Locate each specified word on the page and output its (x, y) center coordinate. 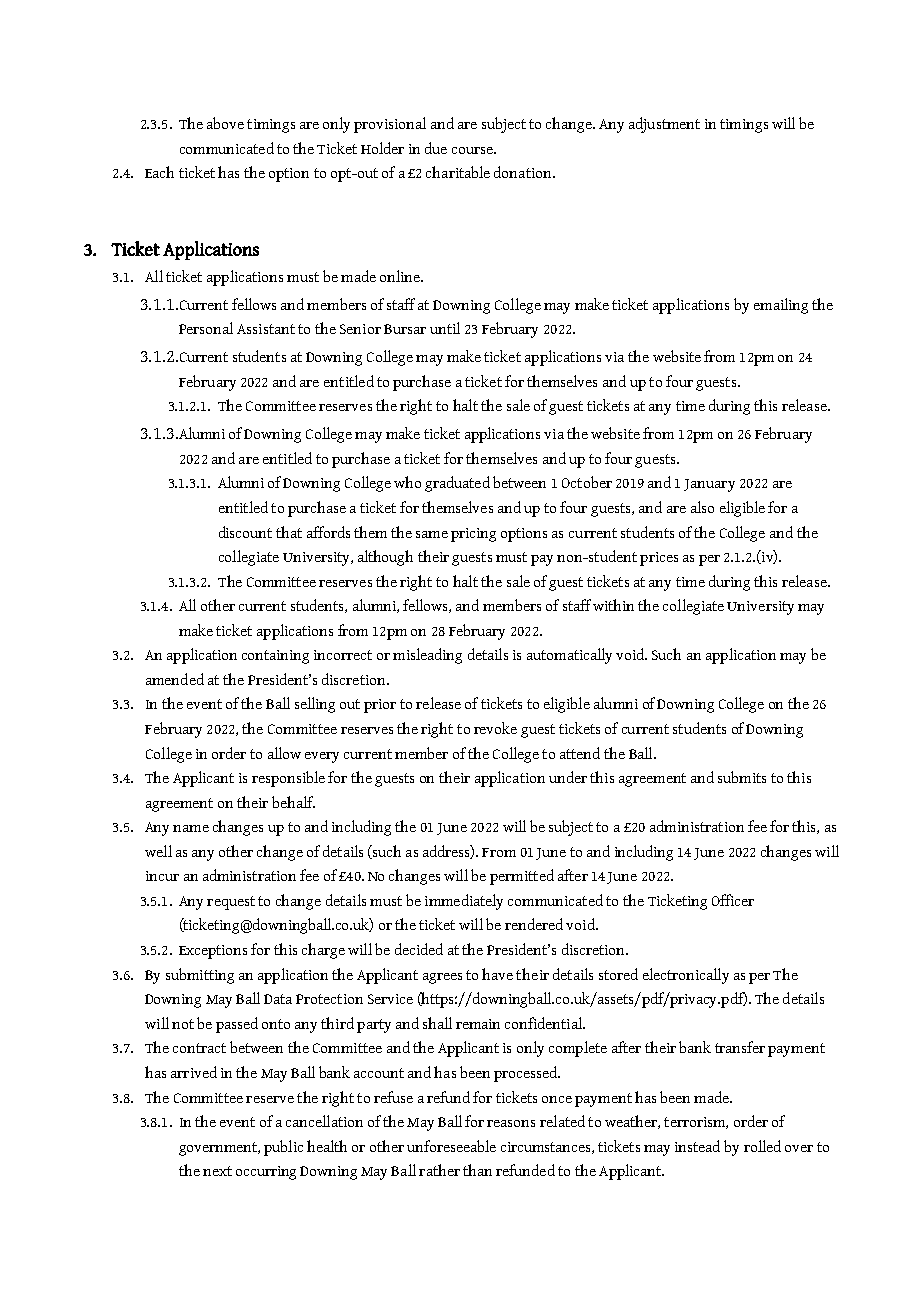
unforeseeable (451, 1146)
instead (697, 1146)
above (225, 123)
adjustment (664, 125)
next (217, 1171)
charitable (458, 172)
